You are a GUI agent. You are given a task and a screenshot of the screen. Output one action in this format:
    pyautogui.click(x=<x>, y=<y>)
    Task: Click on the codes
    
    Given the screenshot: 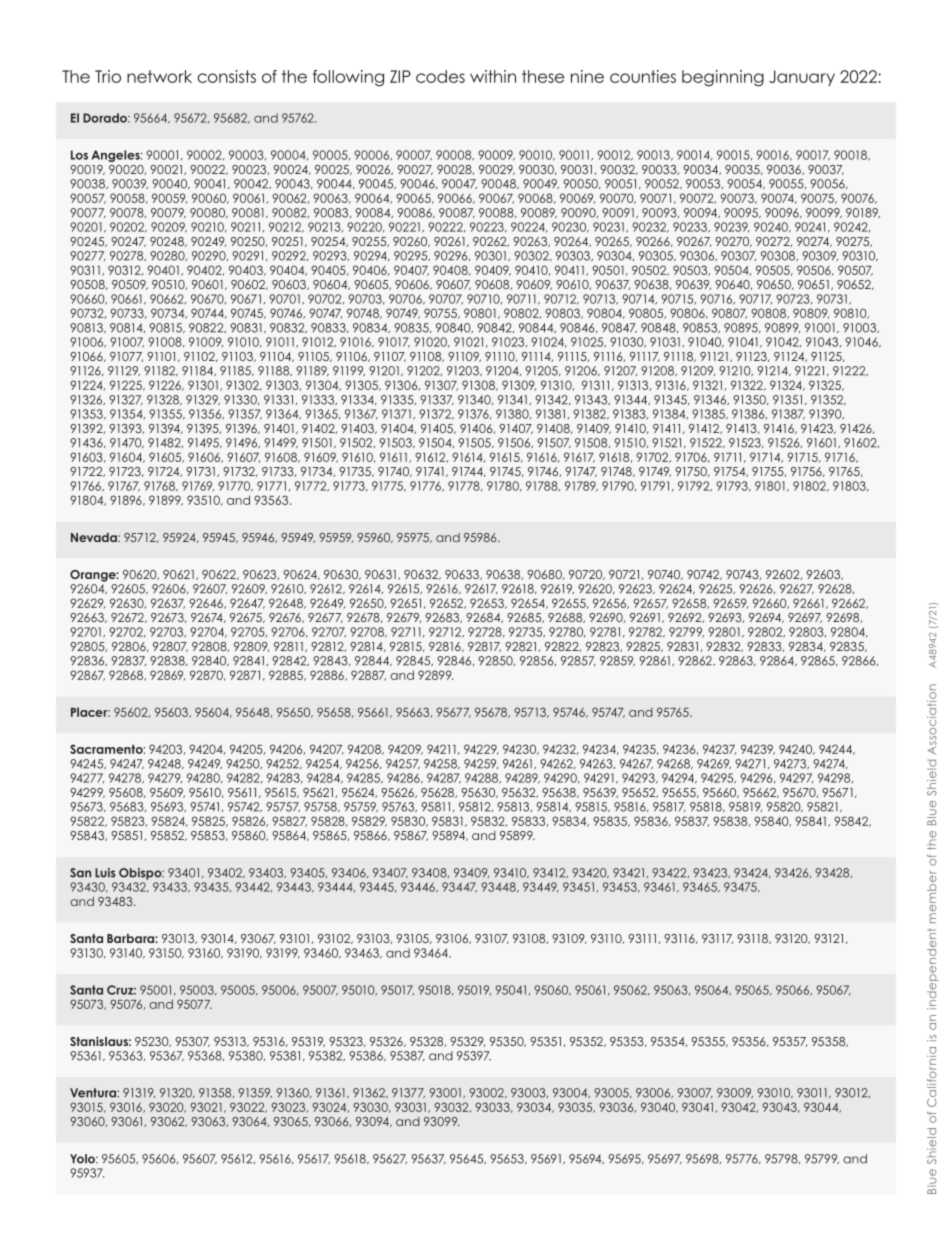 What is the action you would take?
    pyautogui.click(x=440, y=76)
